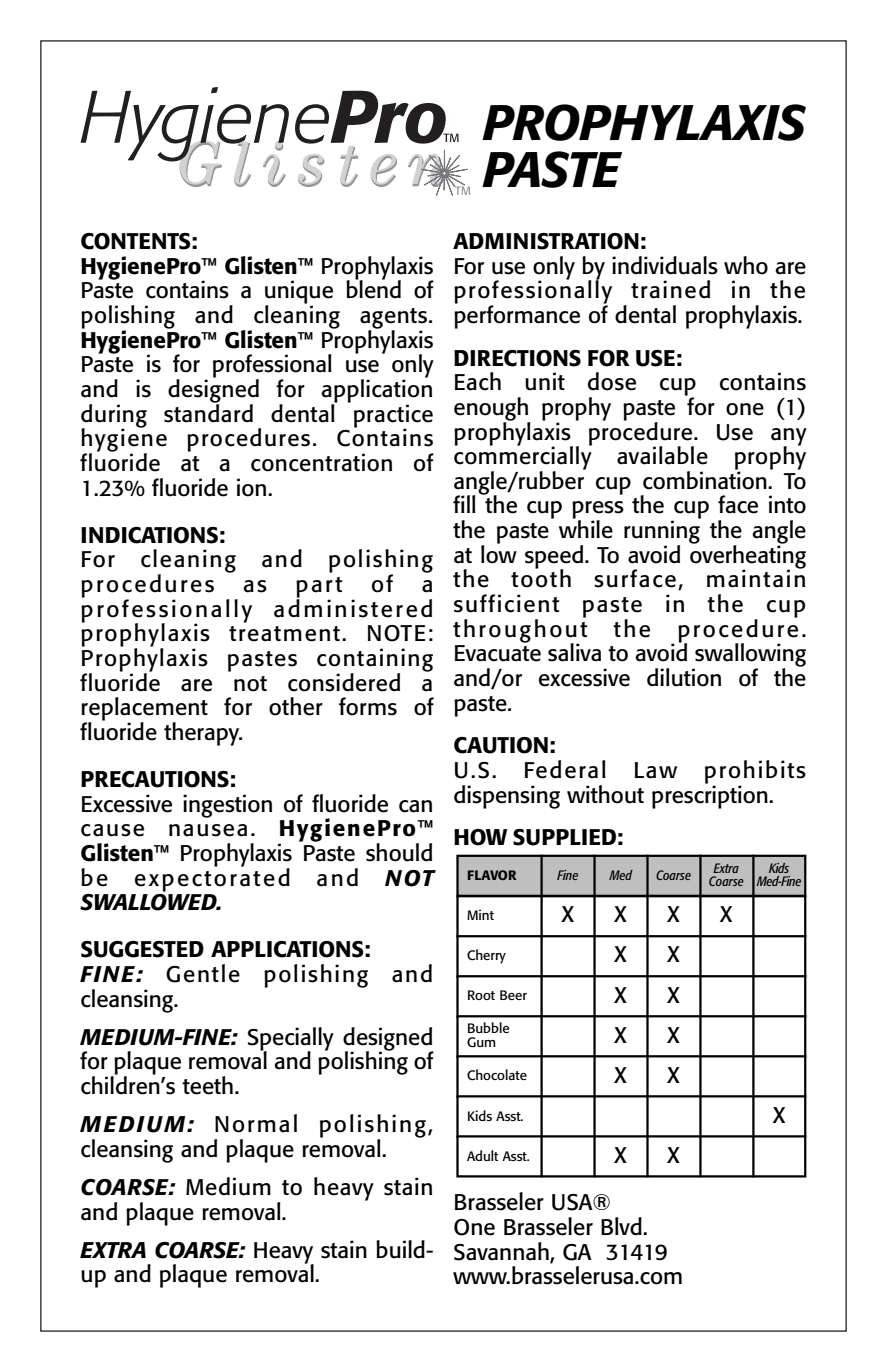 The height and width of the screenshot is (1372, 887). What do you see at coordinates (502, 1252) in the screenshot?
I see `Savannah` at bounding box center [502, 1252].
